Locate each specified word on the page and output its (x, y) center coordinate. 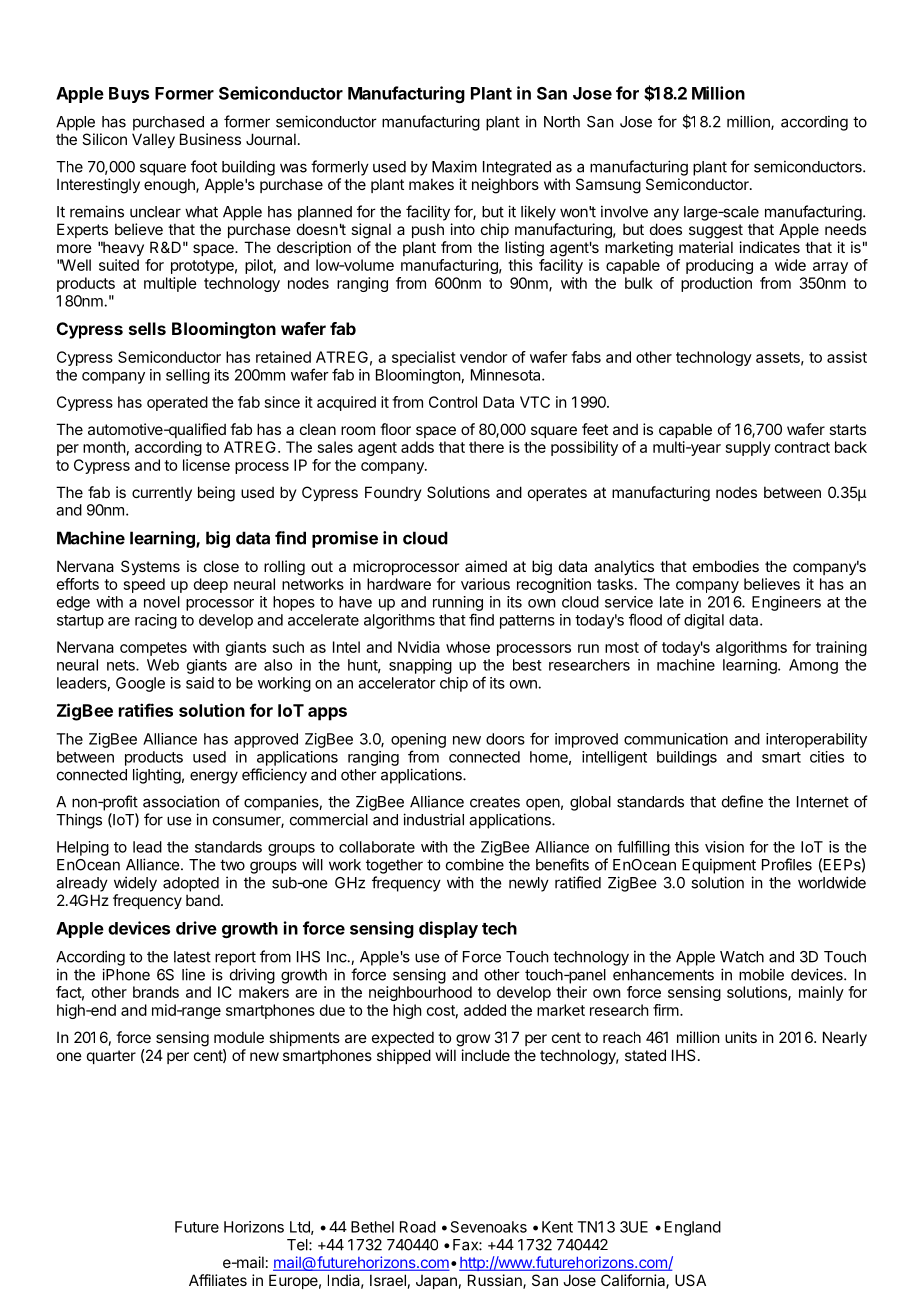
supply (748, 448)
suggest (716, 231)
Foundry (393, 493)
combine (475, 864)
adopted (191, 884)
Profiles (787, 864)
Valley (153, 140)
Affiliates (218, 1280)
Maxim (454, 166)
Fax (466, 1245)
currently (162, 493)
